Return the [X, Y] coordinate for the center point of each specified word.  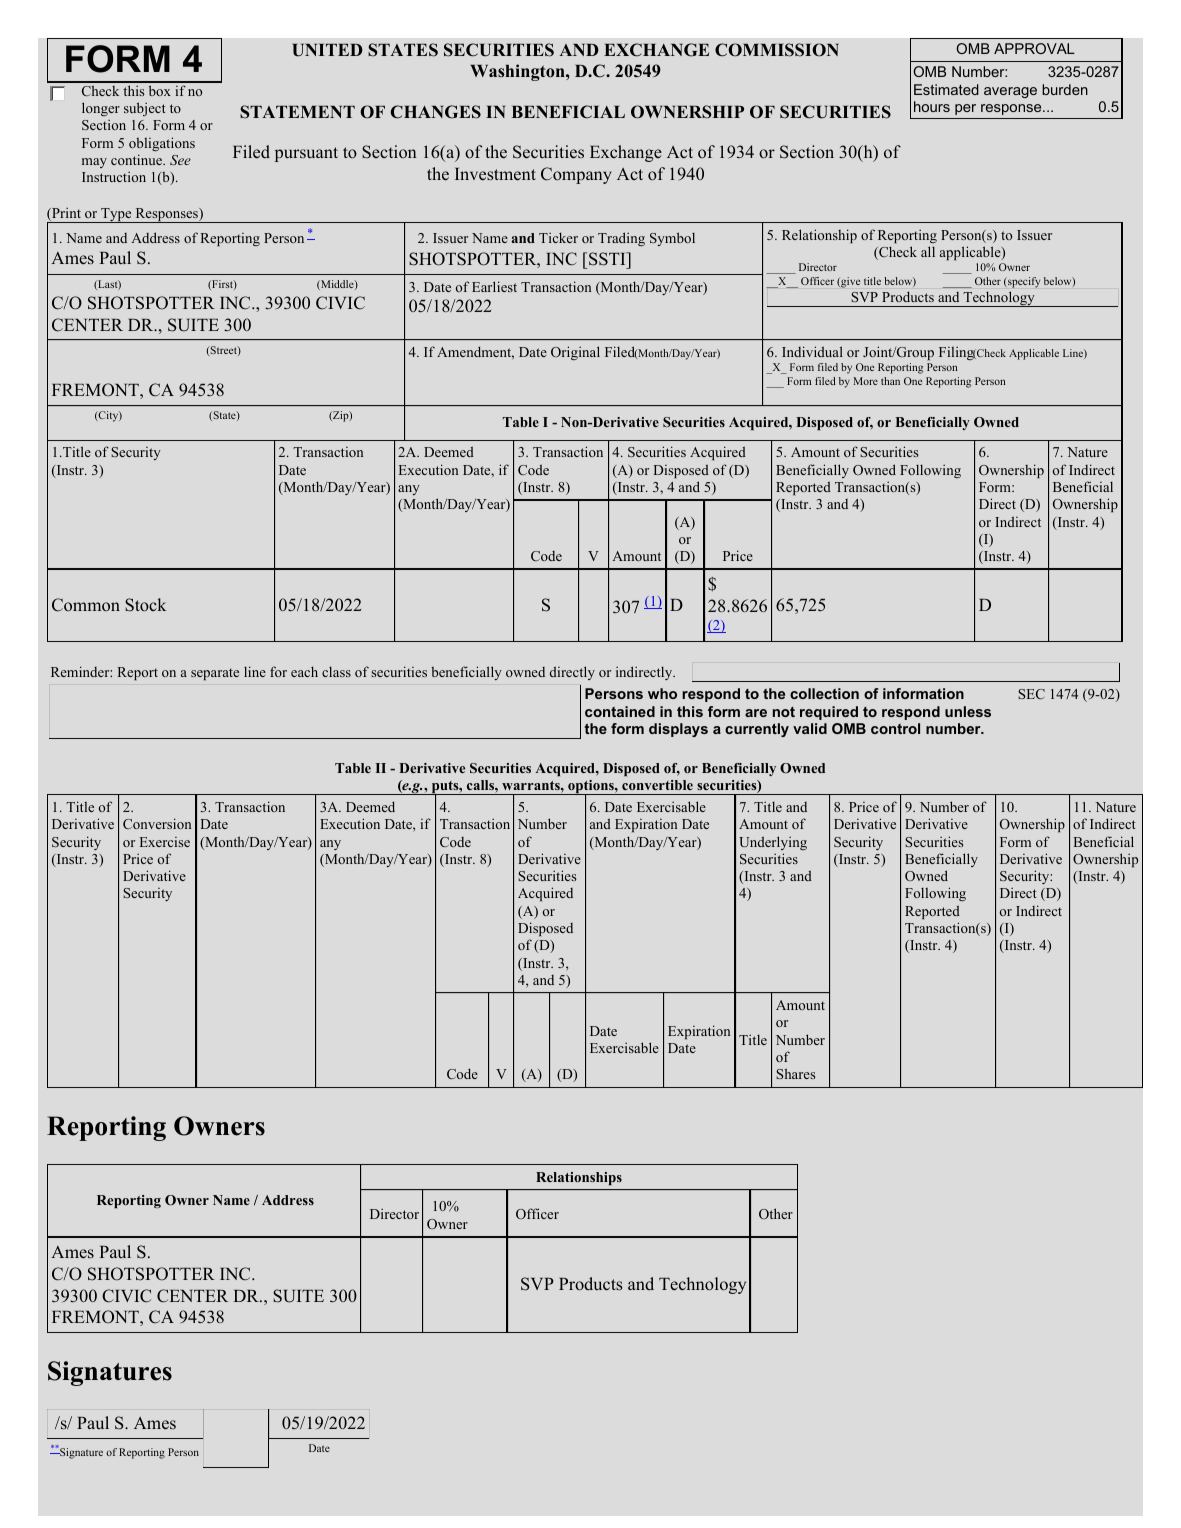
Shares [796, 1073]
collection [824, 693]
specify [1023, 282]
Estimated [946, 89]
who [662, 693]
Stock [145, 605]
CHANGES [436, 112]
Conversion [157, 823]
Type [116, 215]
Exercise [165, 842]
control [895, 728]
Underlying [773, 843]
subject [145, 109]
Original [575, 353]
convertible [657, 785]
